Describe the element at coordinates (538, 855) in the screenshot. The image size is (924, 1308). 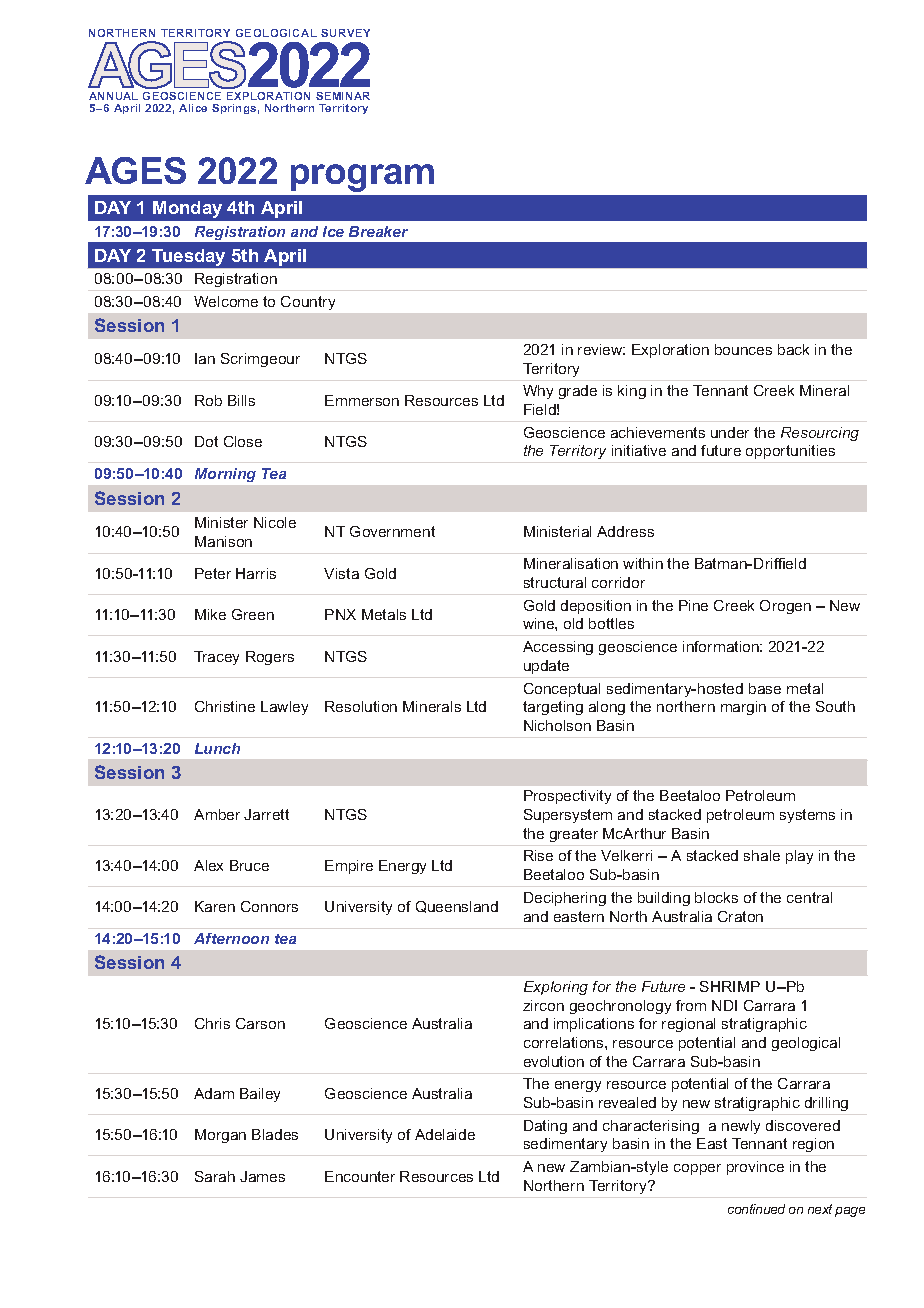
I see `Rise` at that location.
